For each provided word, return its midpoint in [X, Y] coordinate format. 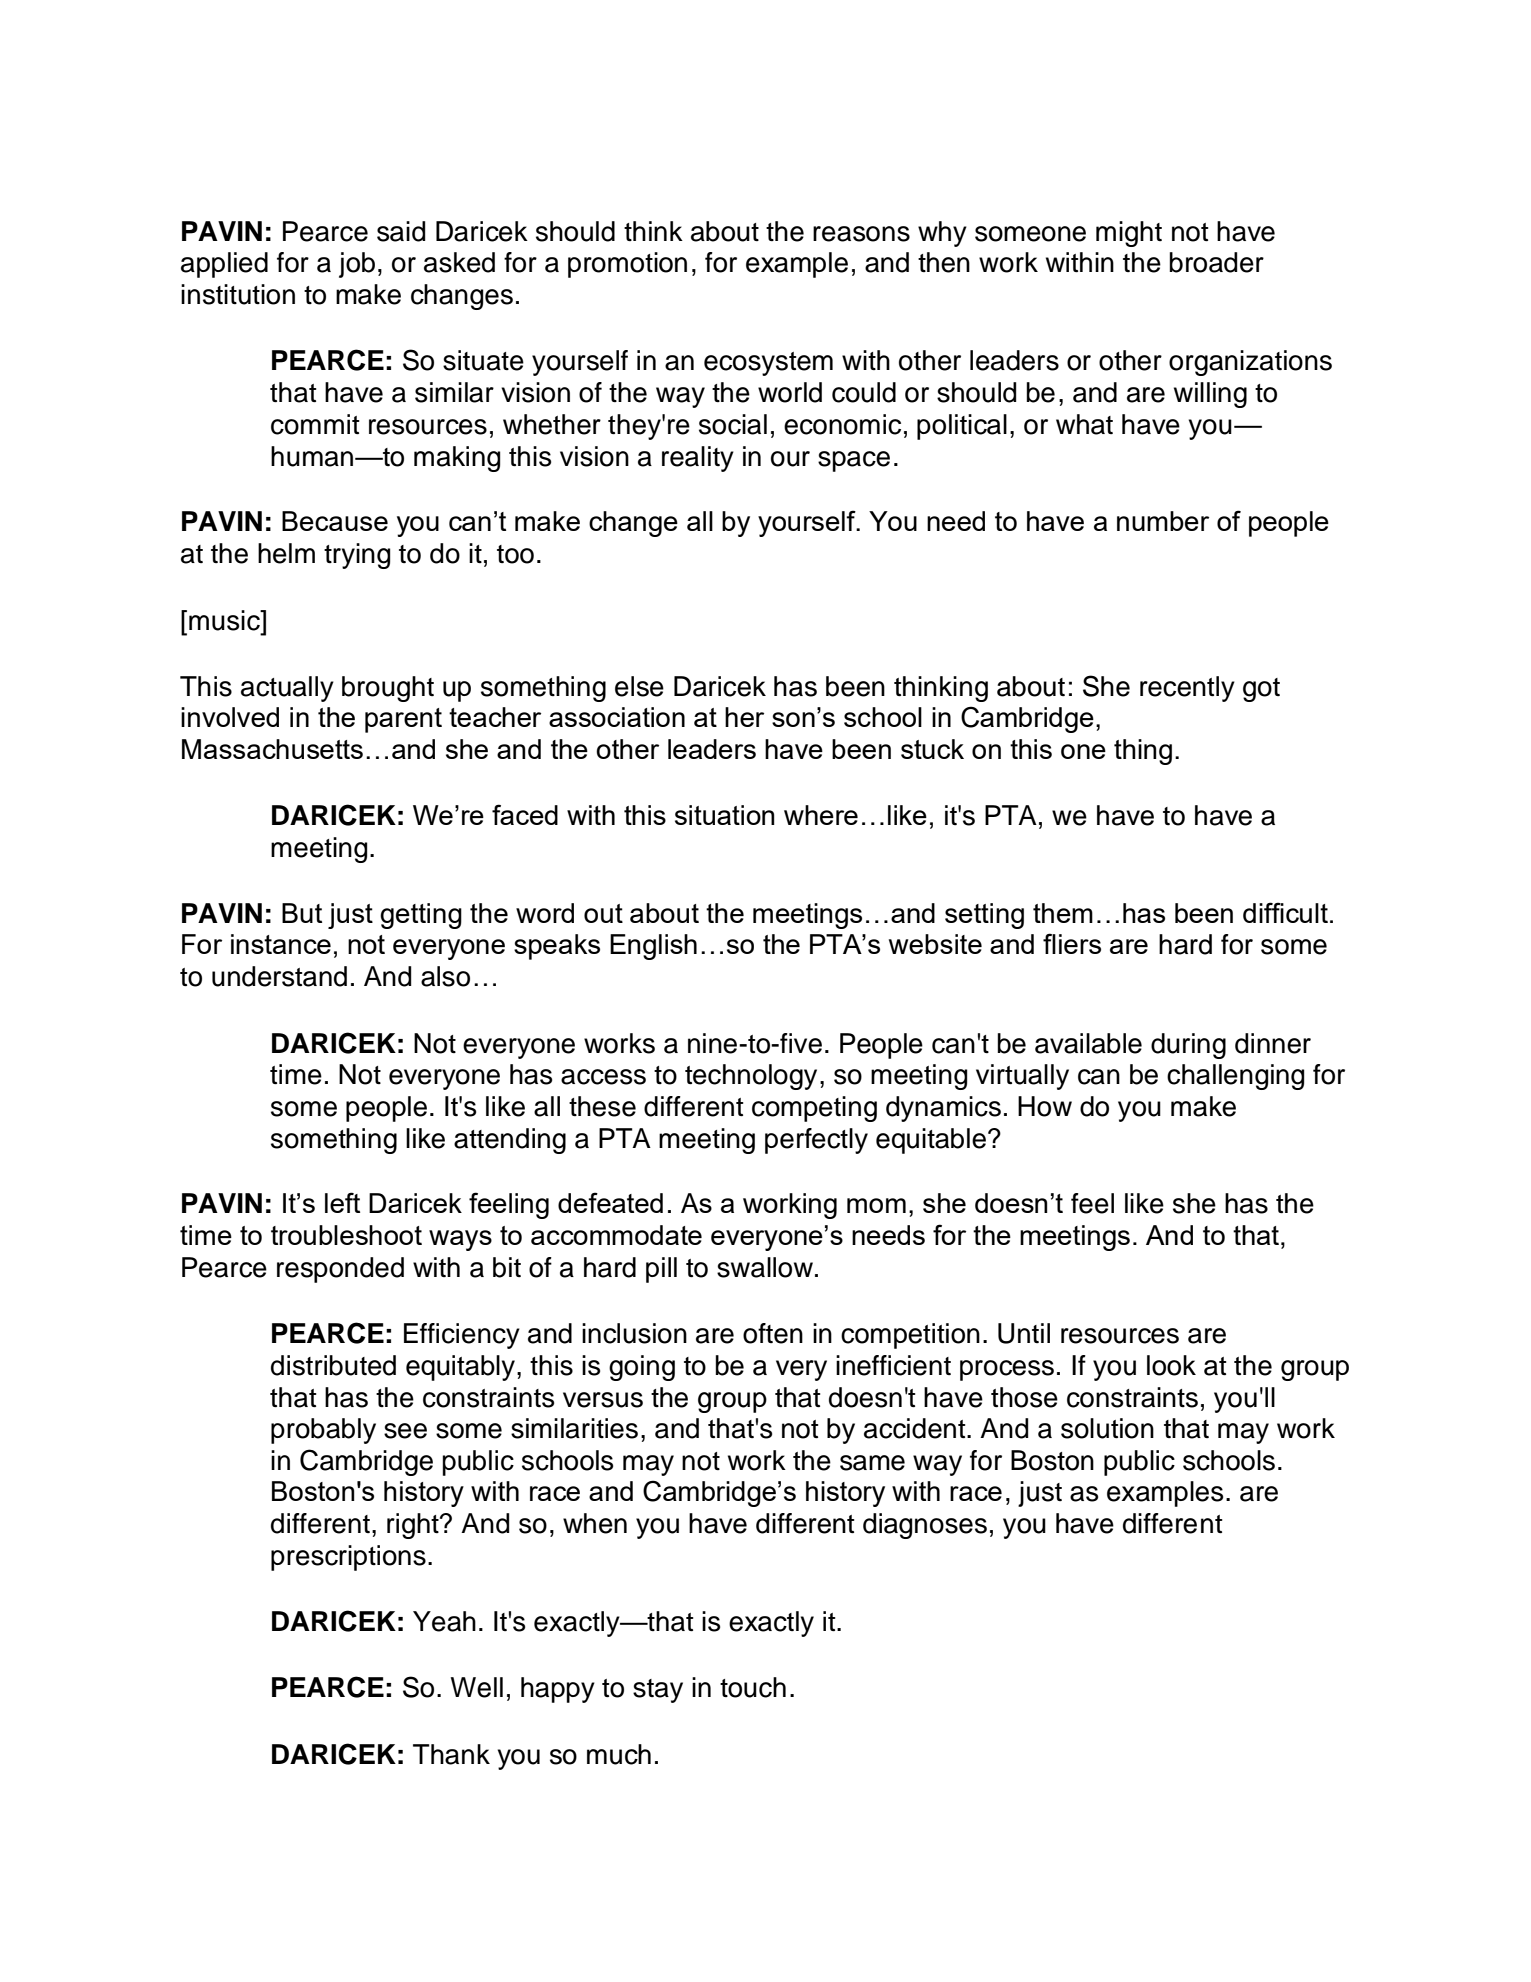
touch [753, 1687]
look [1171, 1365]
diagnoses [925, 1526]
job [357, 265]
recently [1187, 689]
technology [751, 1077]
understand [279, 976]
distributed [333, 1365]
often [773, 1333]
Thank [451, 1754]
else [639, 686]
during [1188, 1046]
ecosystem [768, 364]
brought [388, 689]
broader [1216, 262]
